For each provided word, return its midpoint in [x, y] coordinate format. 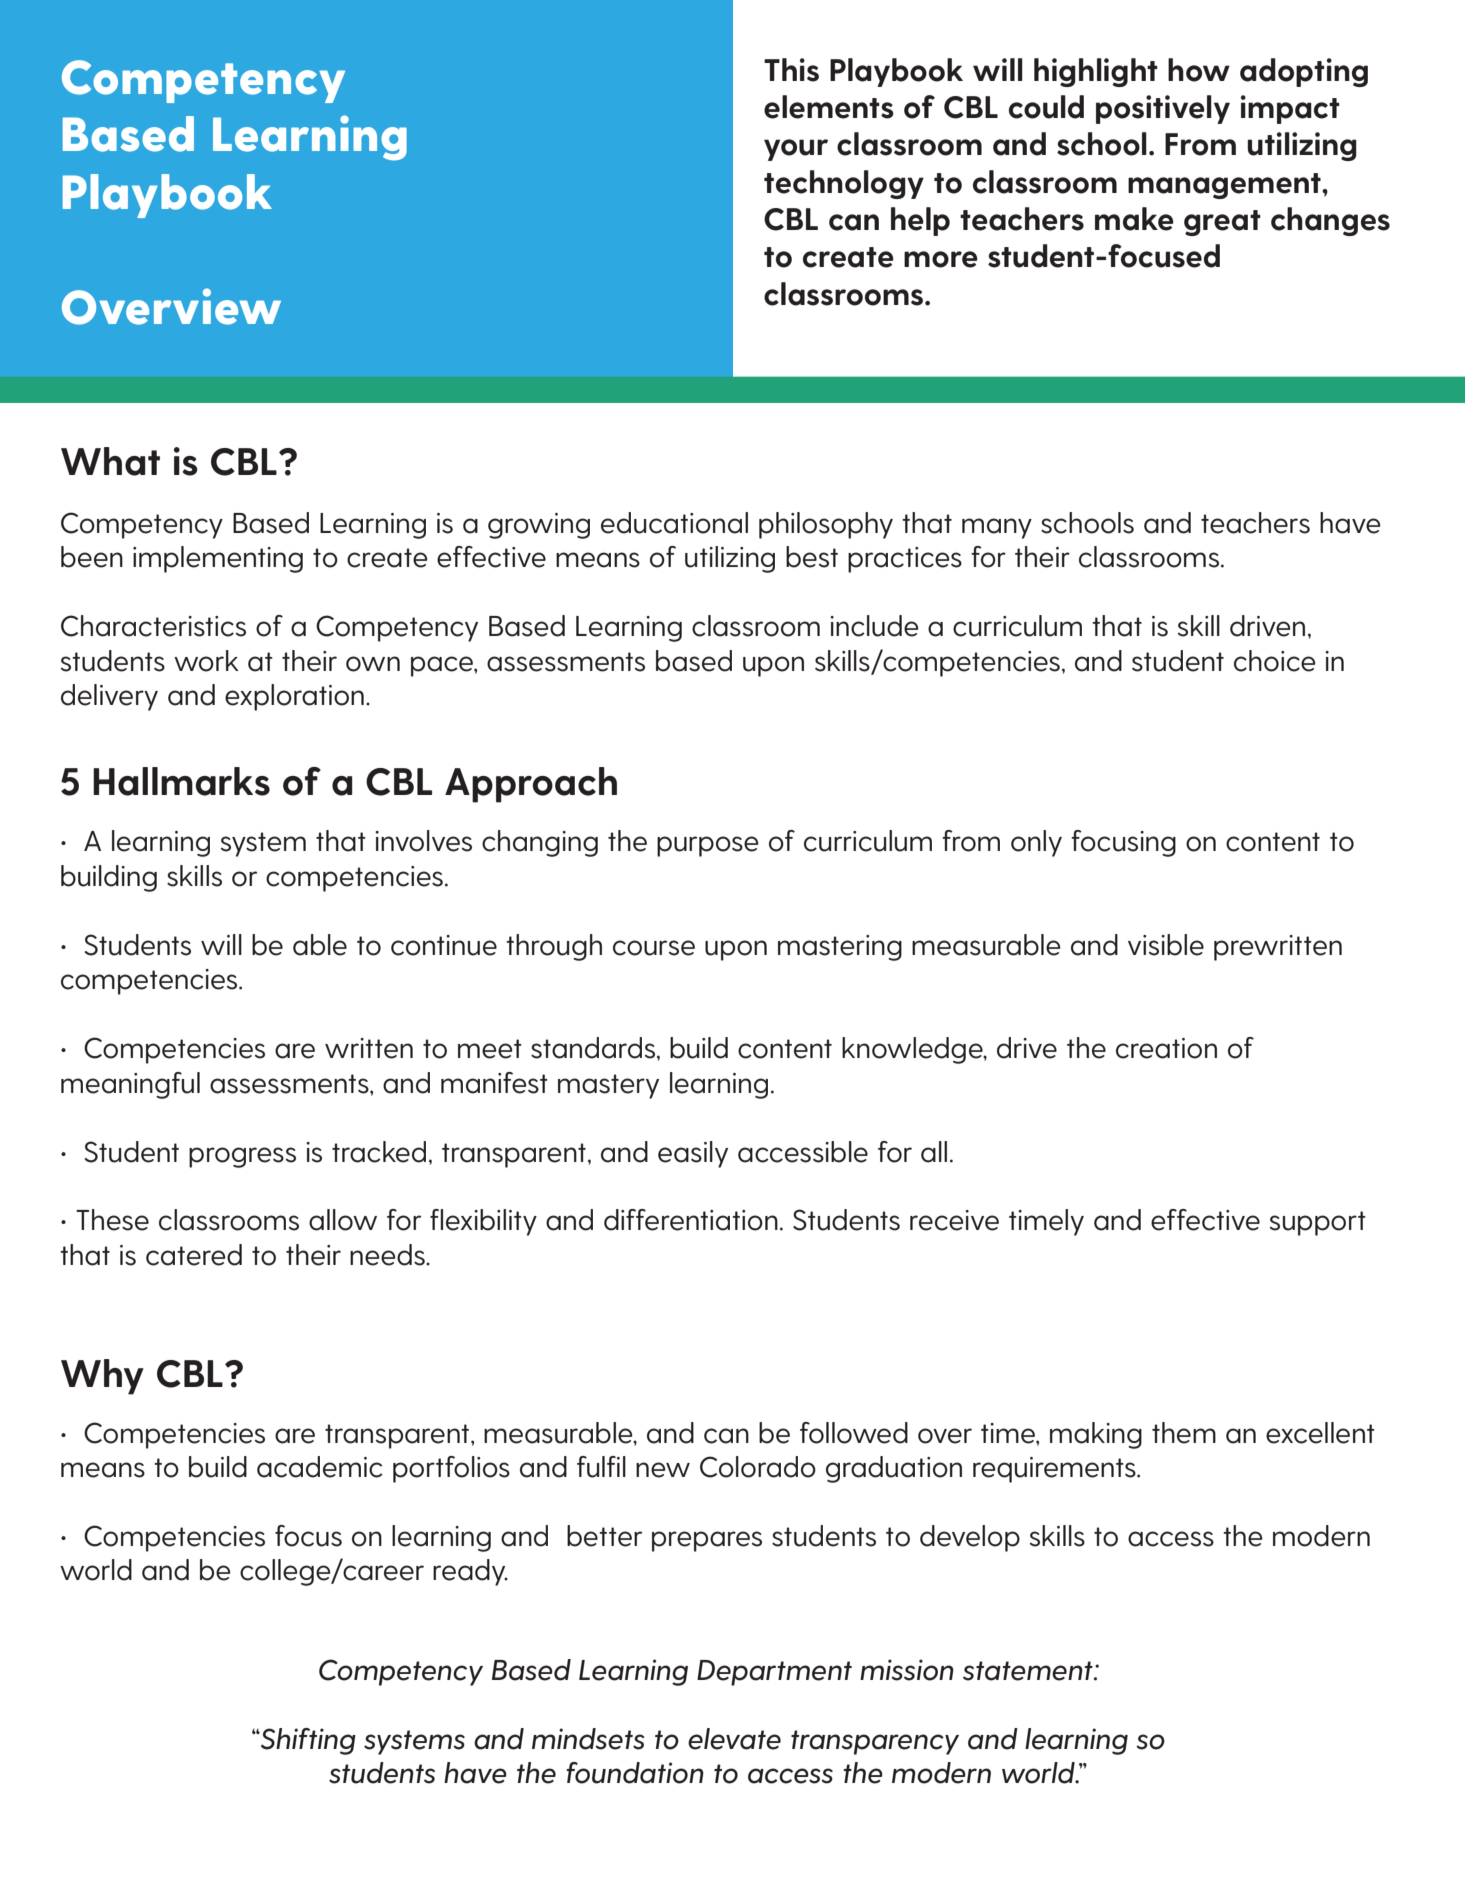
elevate [734, 1739]
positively [1163, 109]
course [654, 948]
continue [444, 945]
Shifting [307, 1741]
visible [1166, 945]
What [110, 461]
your [796, 150]
